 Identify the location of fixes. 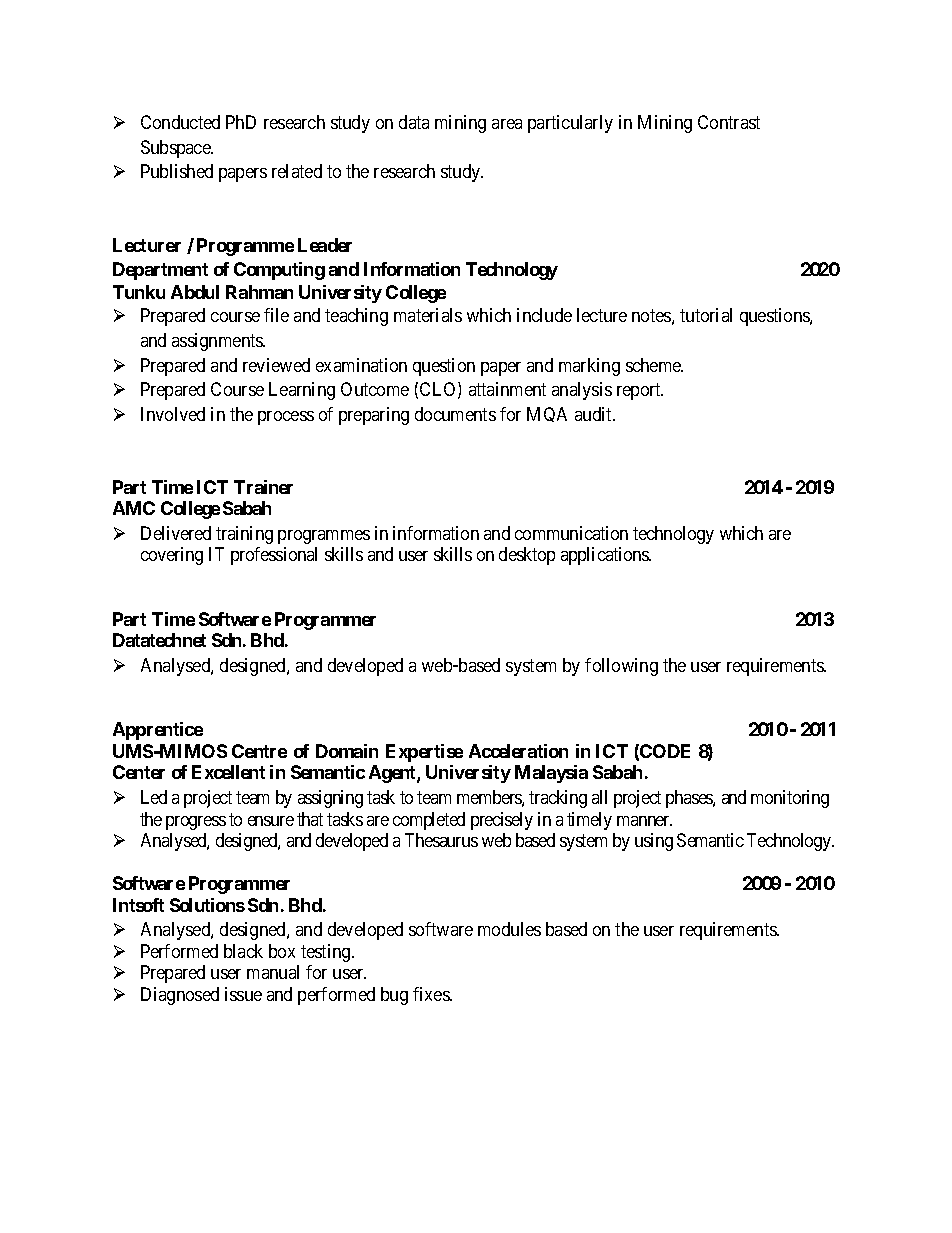
(432, 994).
